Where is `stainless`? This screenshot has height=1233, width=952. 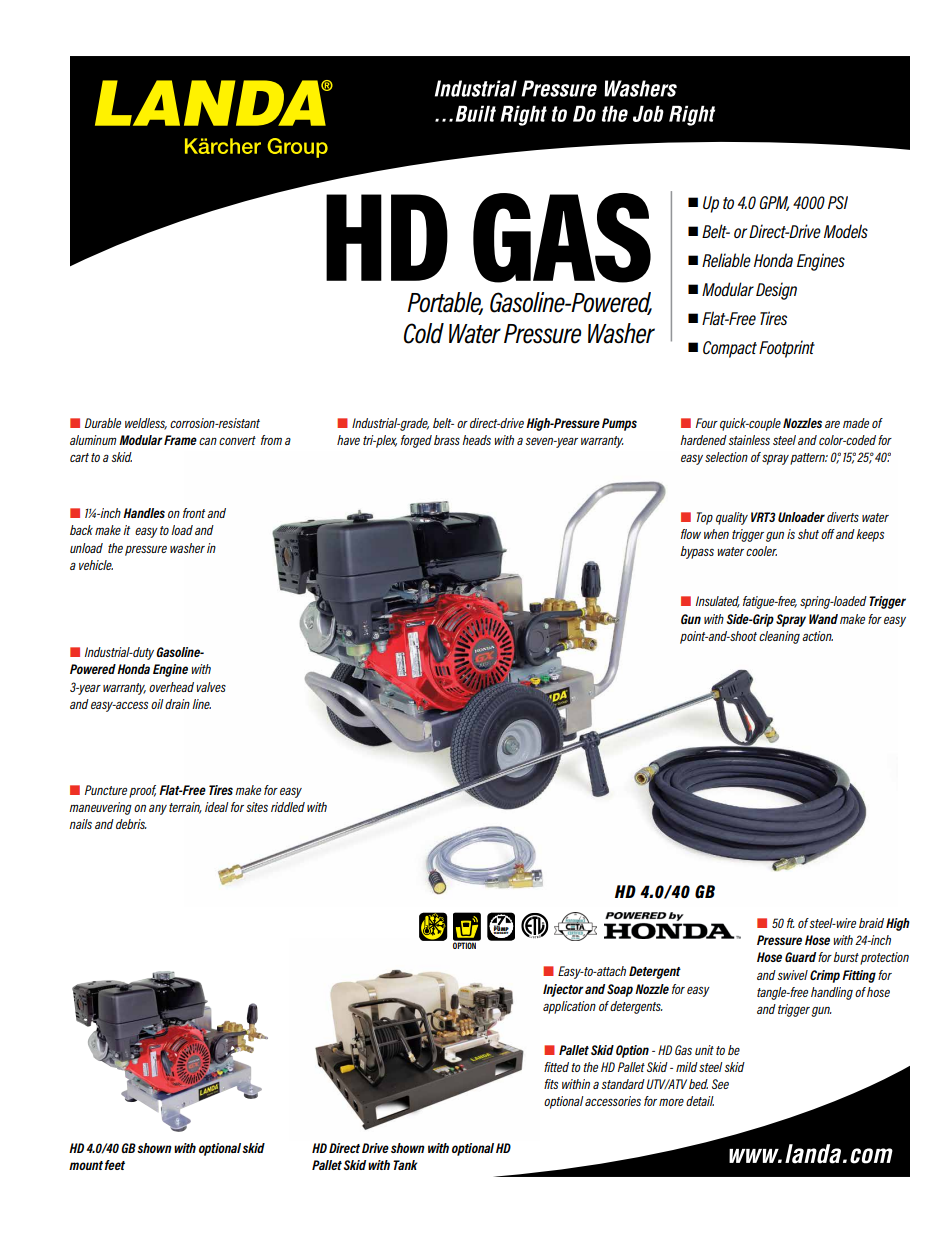
stainless is located at coordinates (749, 440).
